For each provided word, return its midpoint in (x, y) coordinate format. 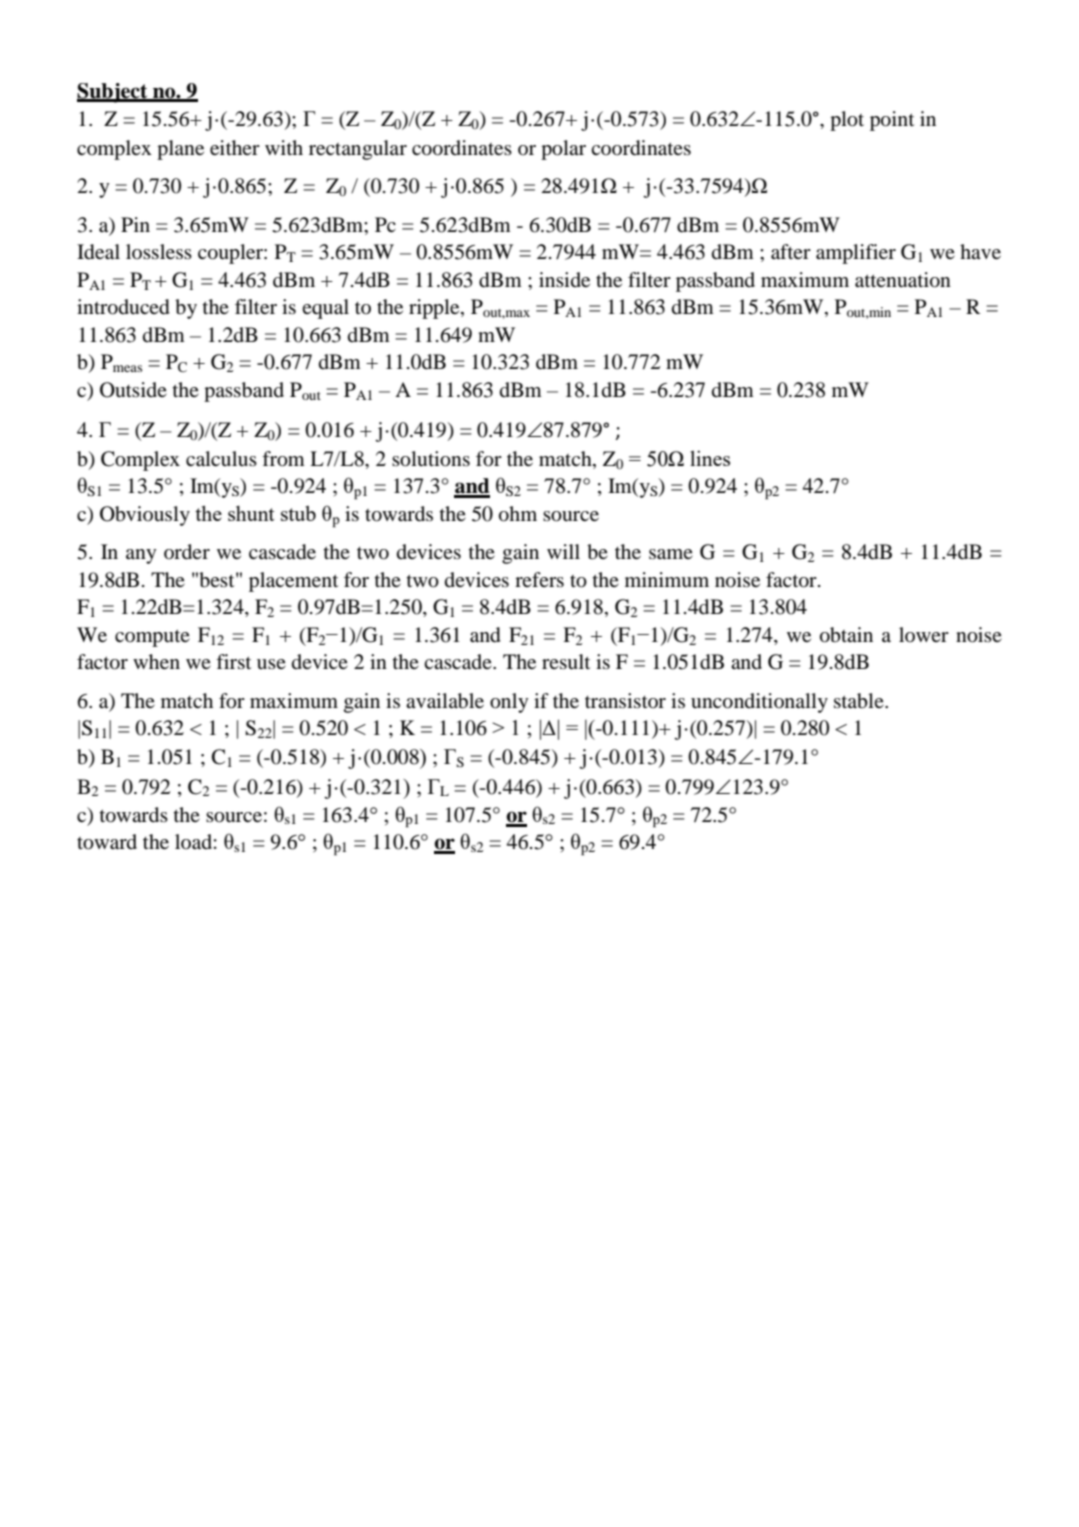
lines (710, 458)
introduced (123, 307)
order (187, 552)
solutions (431, 459)
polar (563, 150)
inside (564, 279)
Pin (135, 224)
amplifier (856, 254)
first (233, 661)
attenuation (903, 280)
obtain (846, 635)
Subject (113, 93)
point (892, 121)
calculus (221, 458)
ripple (435, 309)
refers (539, 579)
